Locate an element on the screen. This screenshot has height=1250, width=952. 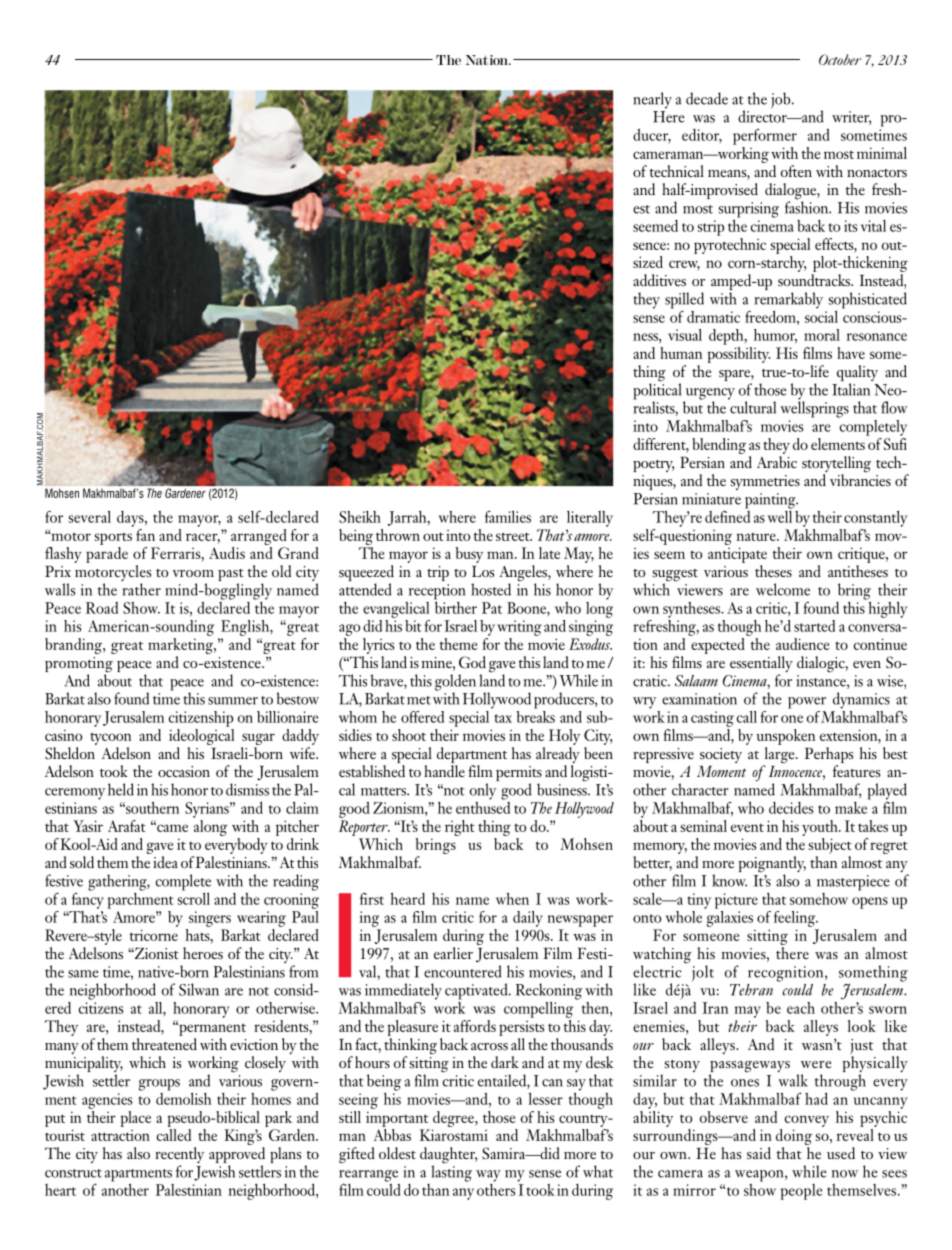
decides is located at coordinates (791, 808).
